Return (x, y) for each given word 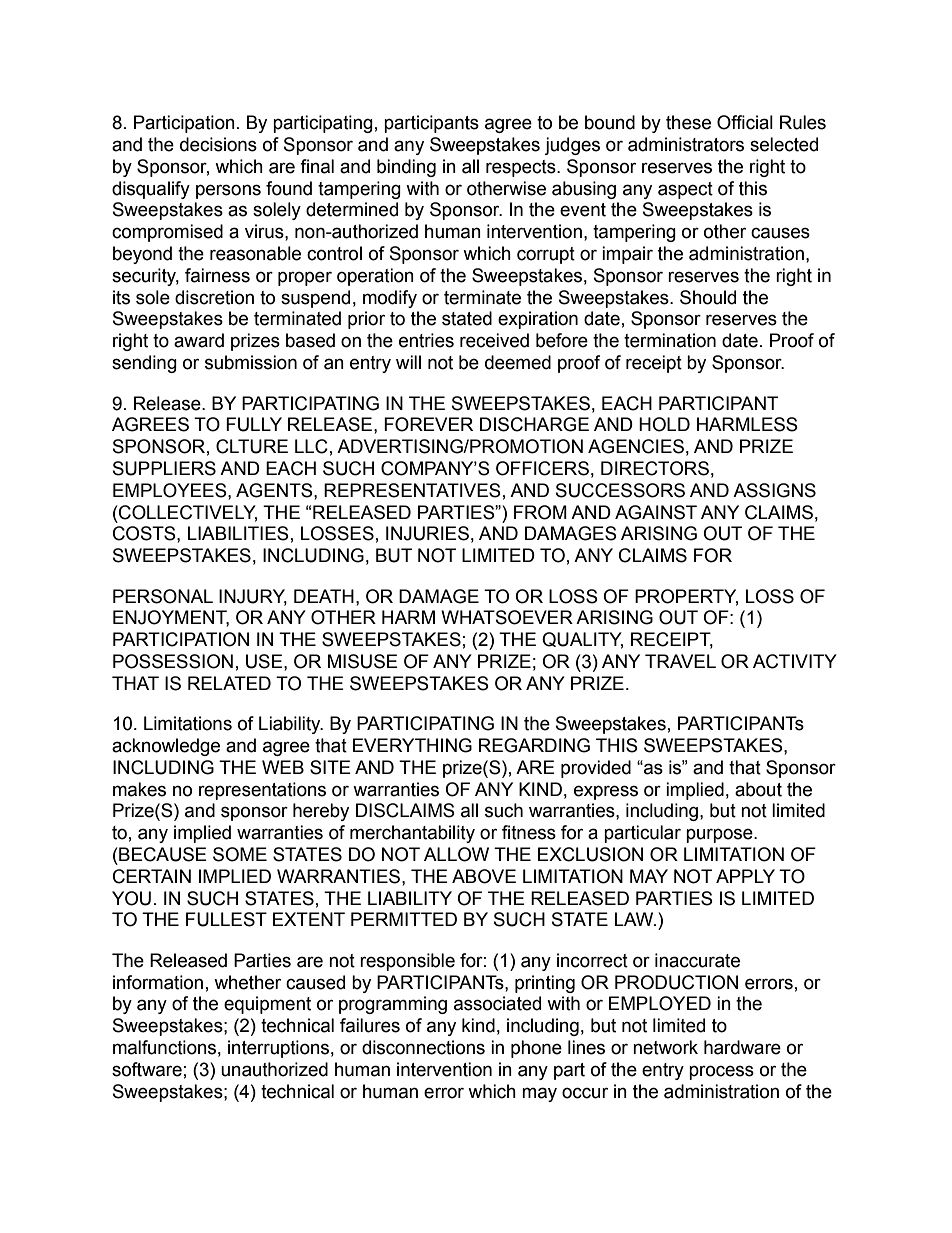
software (147, 1069)
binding (406, 168)
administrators (686, 144)
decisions (218, 144)
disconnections (423, 1047)
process (721, 1072)
